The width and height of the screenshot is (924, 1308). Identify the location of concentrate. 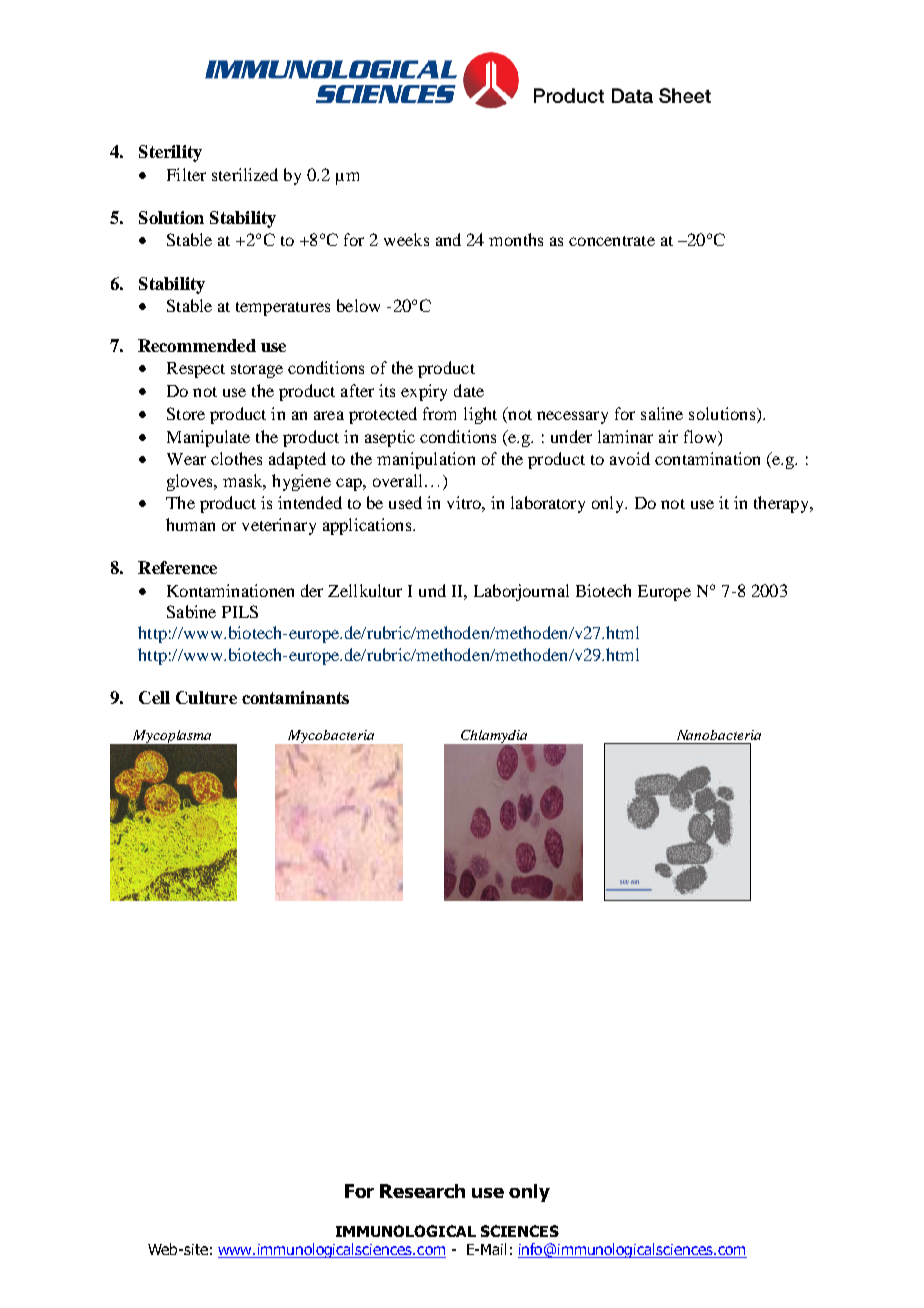
(612, 241).
